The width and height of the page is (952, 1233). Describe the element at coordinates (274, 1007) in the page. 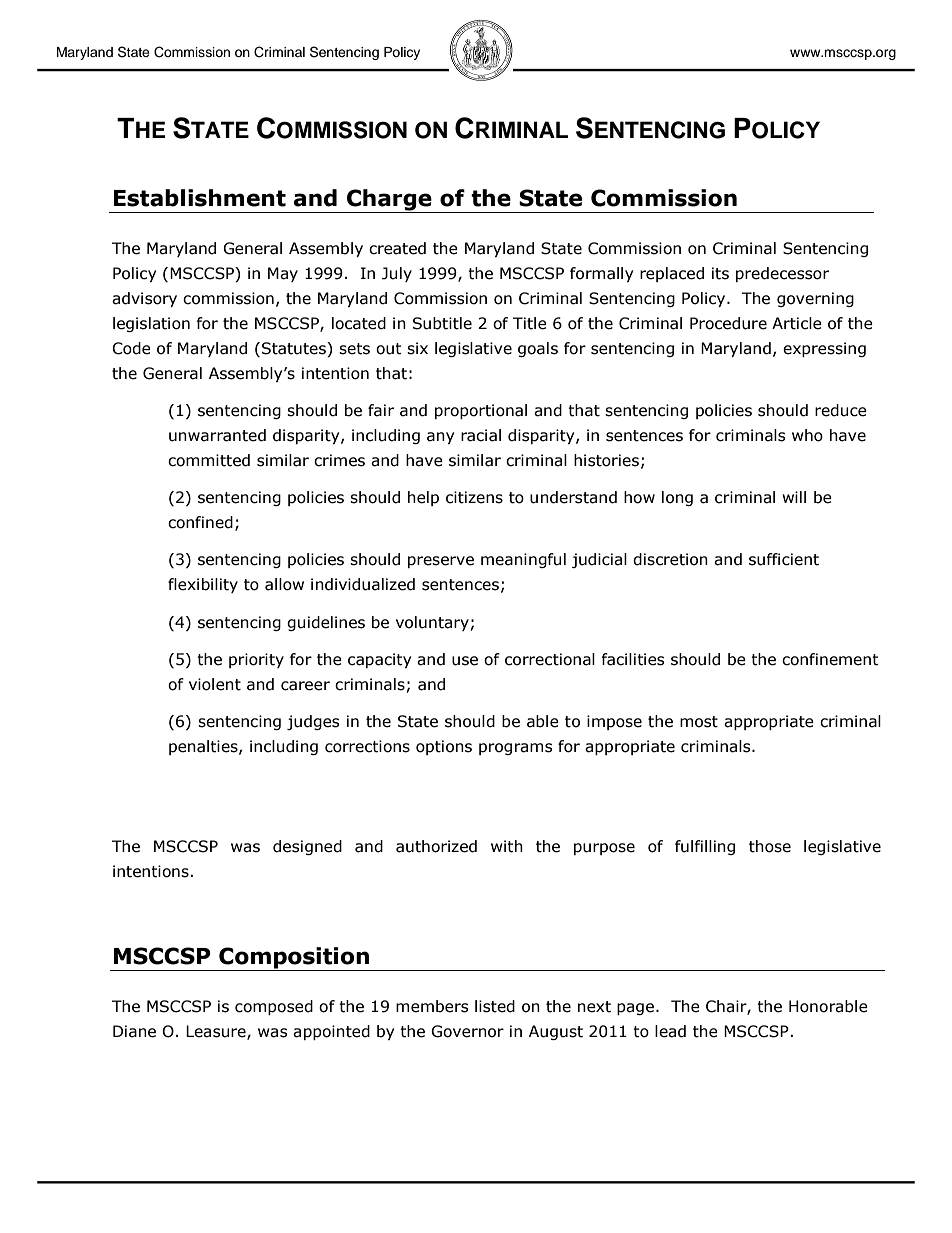

I see `composed` at that location.
